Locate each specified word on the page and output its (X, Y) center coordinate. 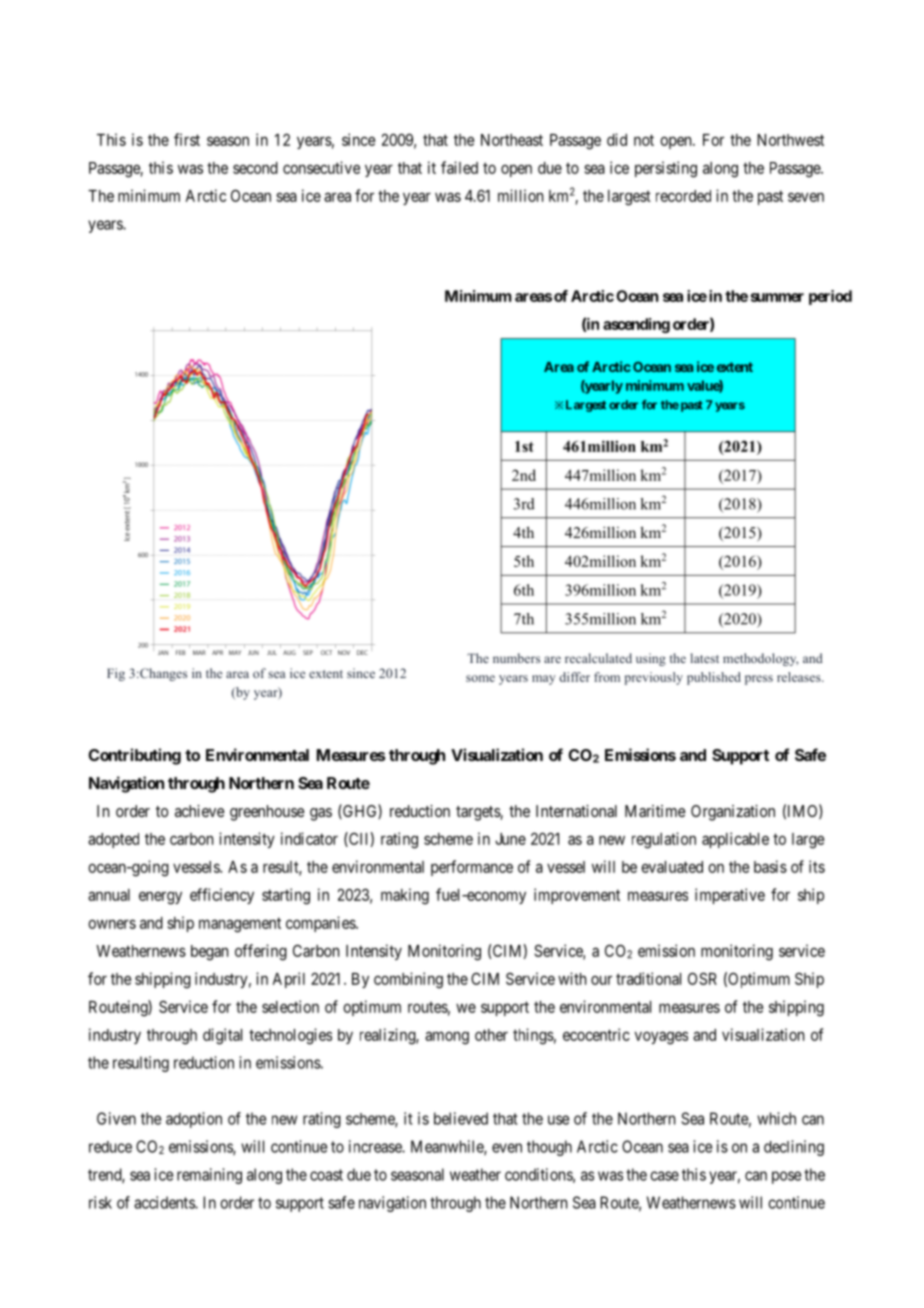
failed (459, 167)
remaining (209, 1176)
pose (786, 1177)
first (187, 139)
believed (461, 1118)
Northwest (790, 140)
